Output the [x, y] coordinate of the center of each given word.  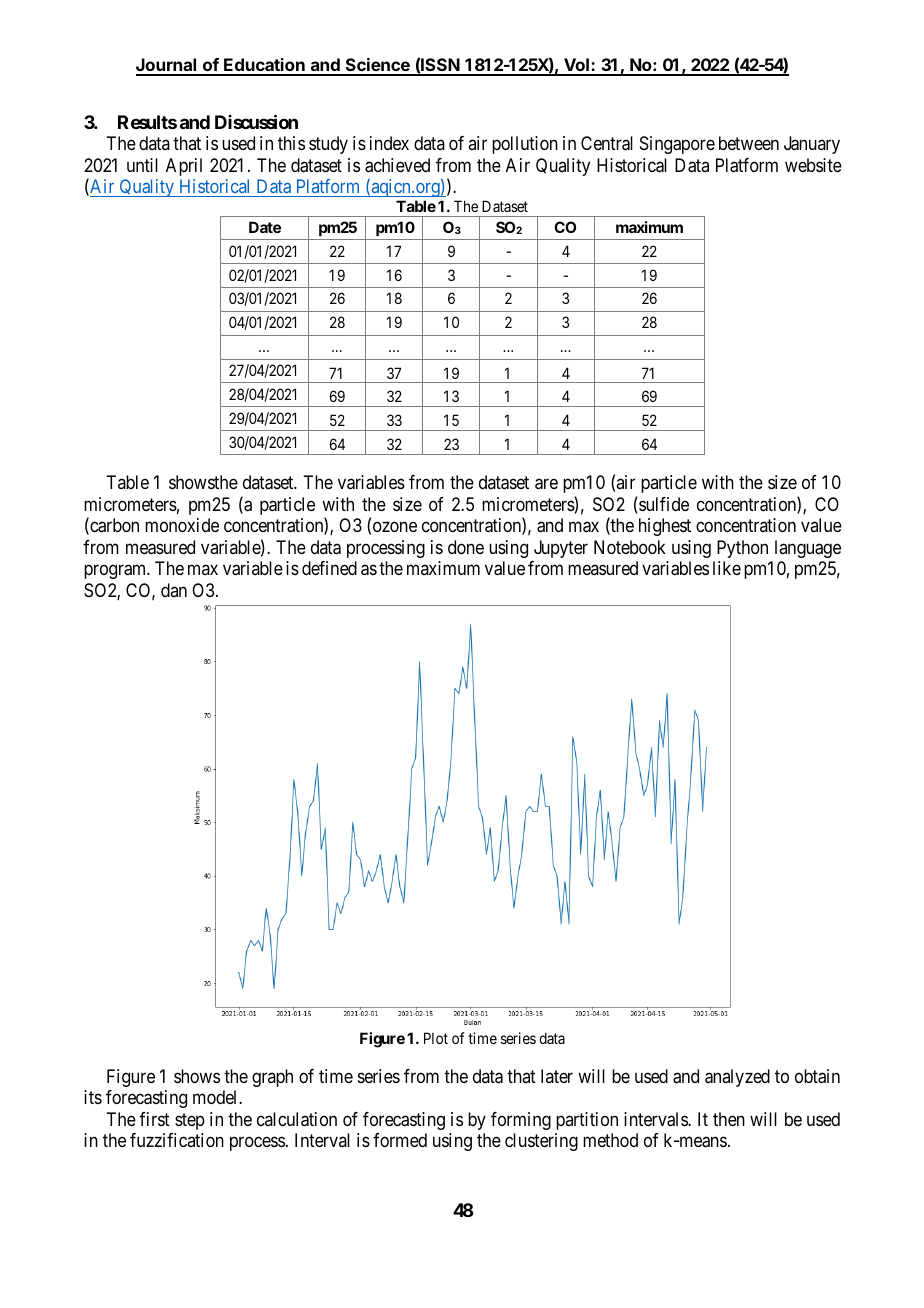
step [190, 1121]
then [729, 1119]
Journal [167, 66]
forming [521, 1121]
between [749, 143]
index [389, 143]
